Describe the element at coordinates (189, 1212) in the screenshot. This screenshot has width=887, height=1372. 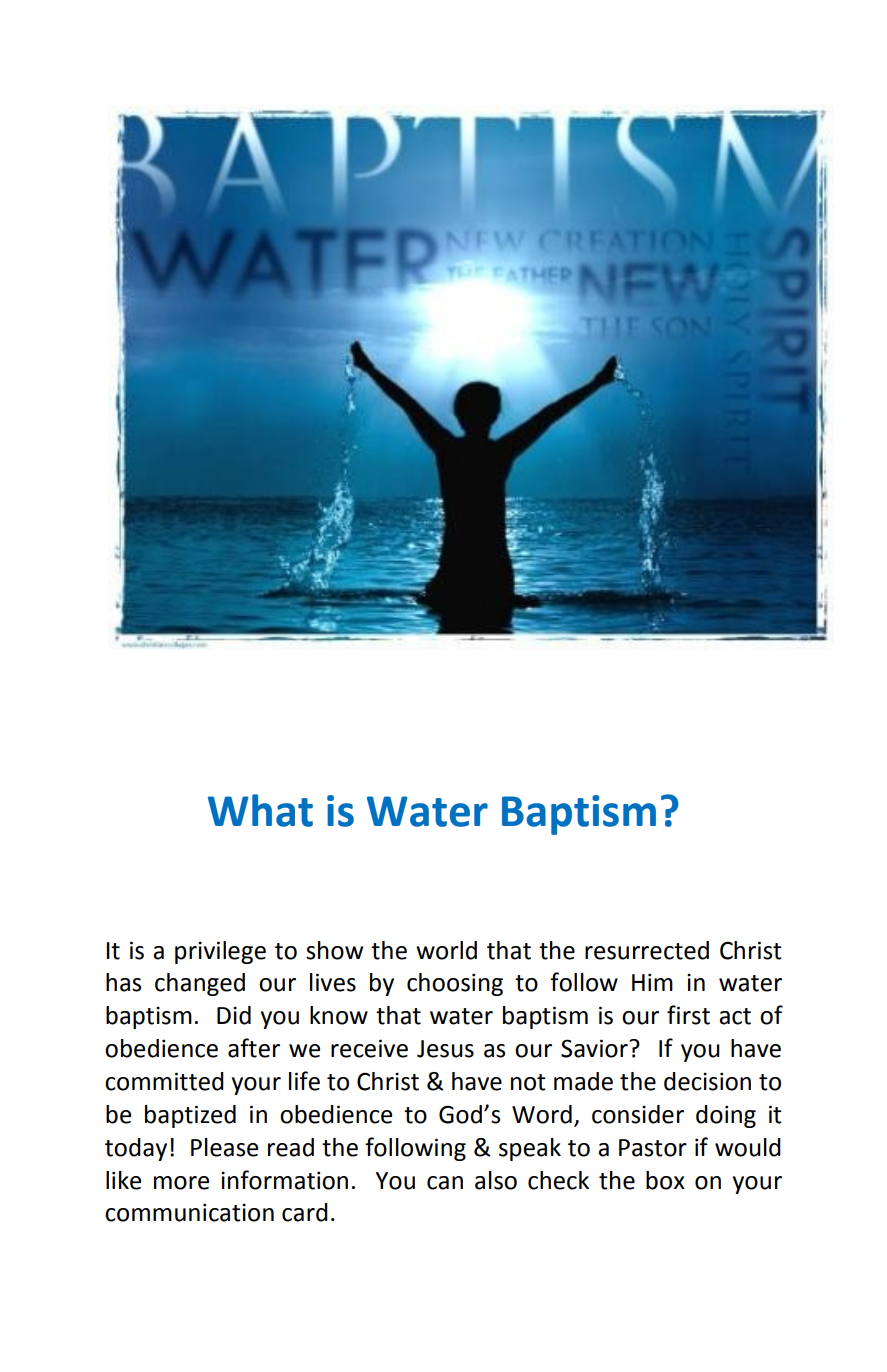
I see `communication` at that location.
